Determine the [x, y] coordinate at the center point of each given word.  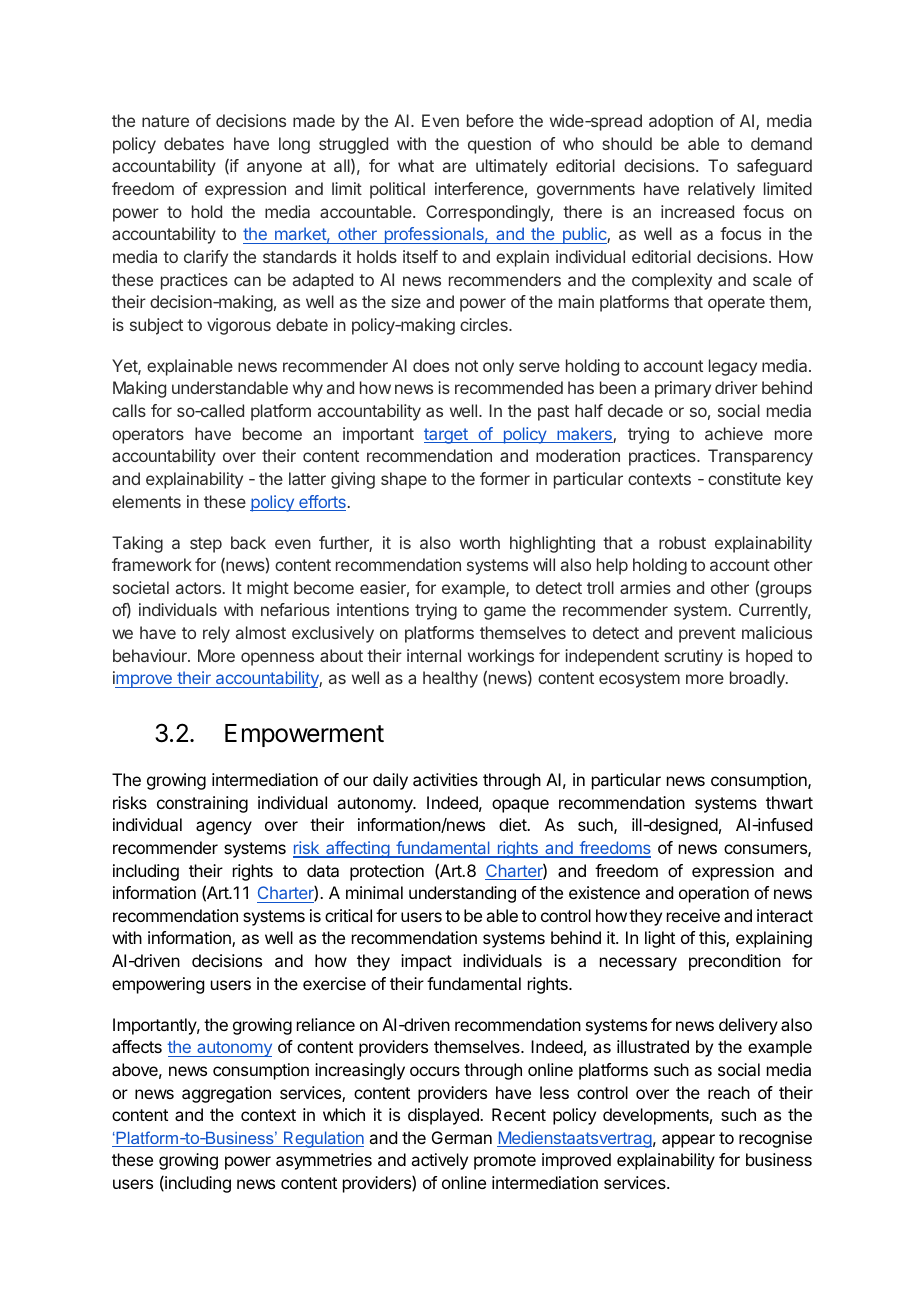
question [499, 145]
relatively [721, 190]
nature [165, 121]
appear [688, 1141]
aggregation [226, 1094]
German [462, 1137]
